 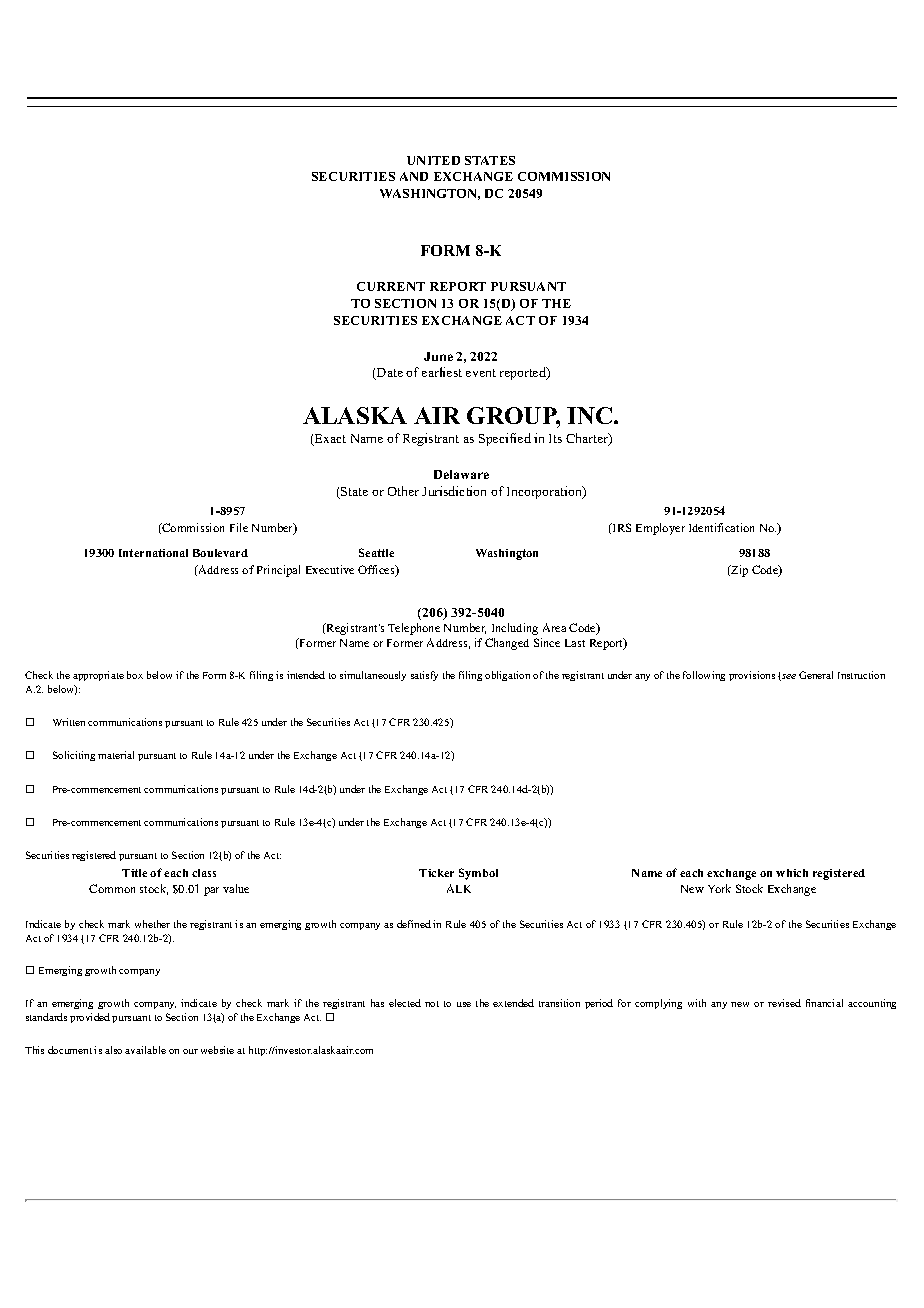 I want to click on Zip, so click(x=738, y=571).
